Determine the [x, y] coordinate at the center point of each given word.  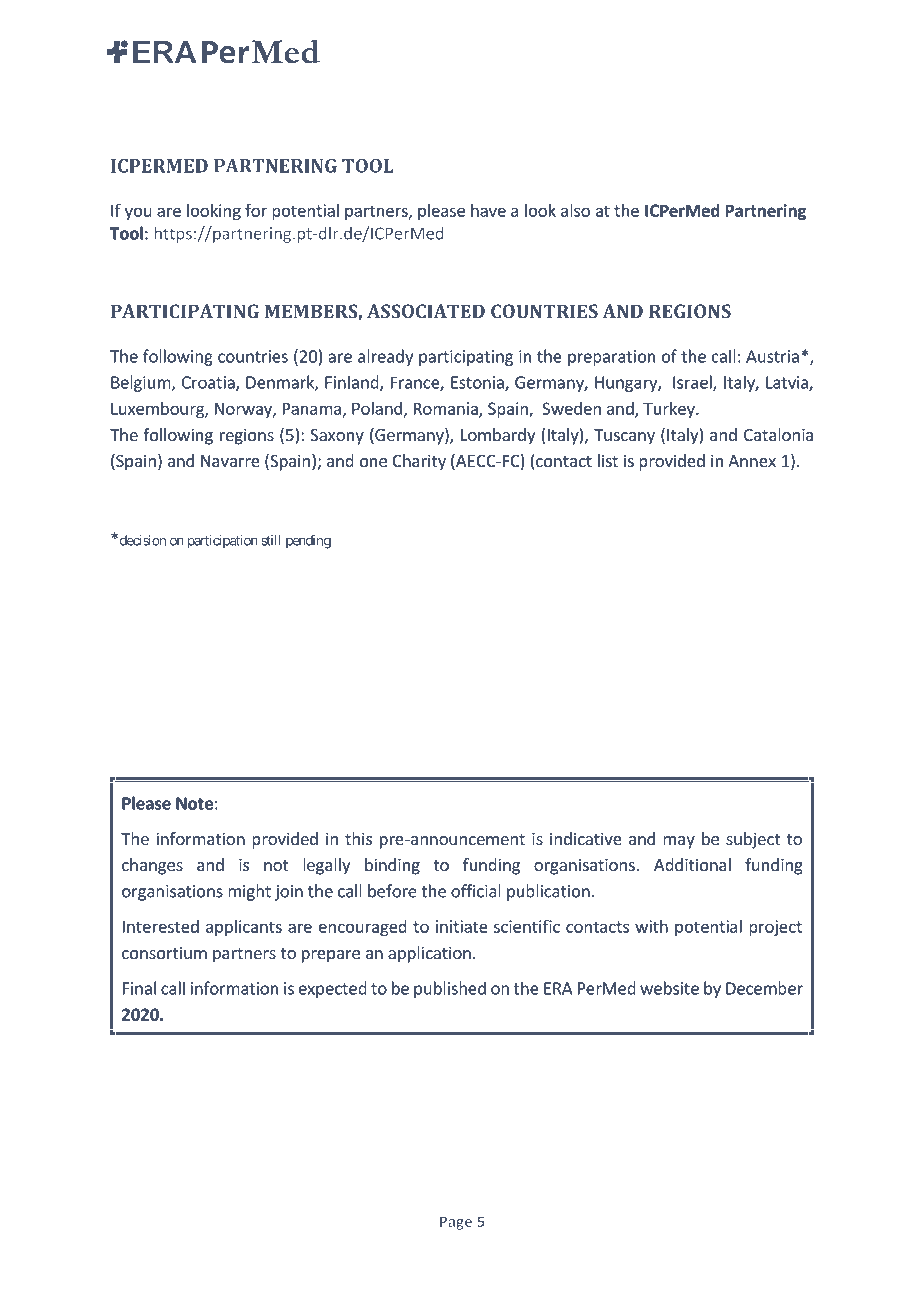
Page [456, 1223]
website [669, 988]
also [575, 210]
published [450, 989]
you [138, 214]
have [488, 210]
